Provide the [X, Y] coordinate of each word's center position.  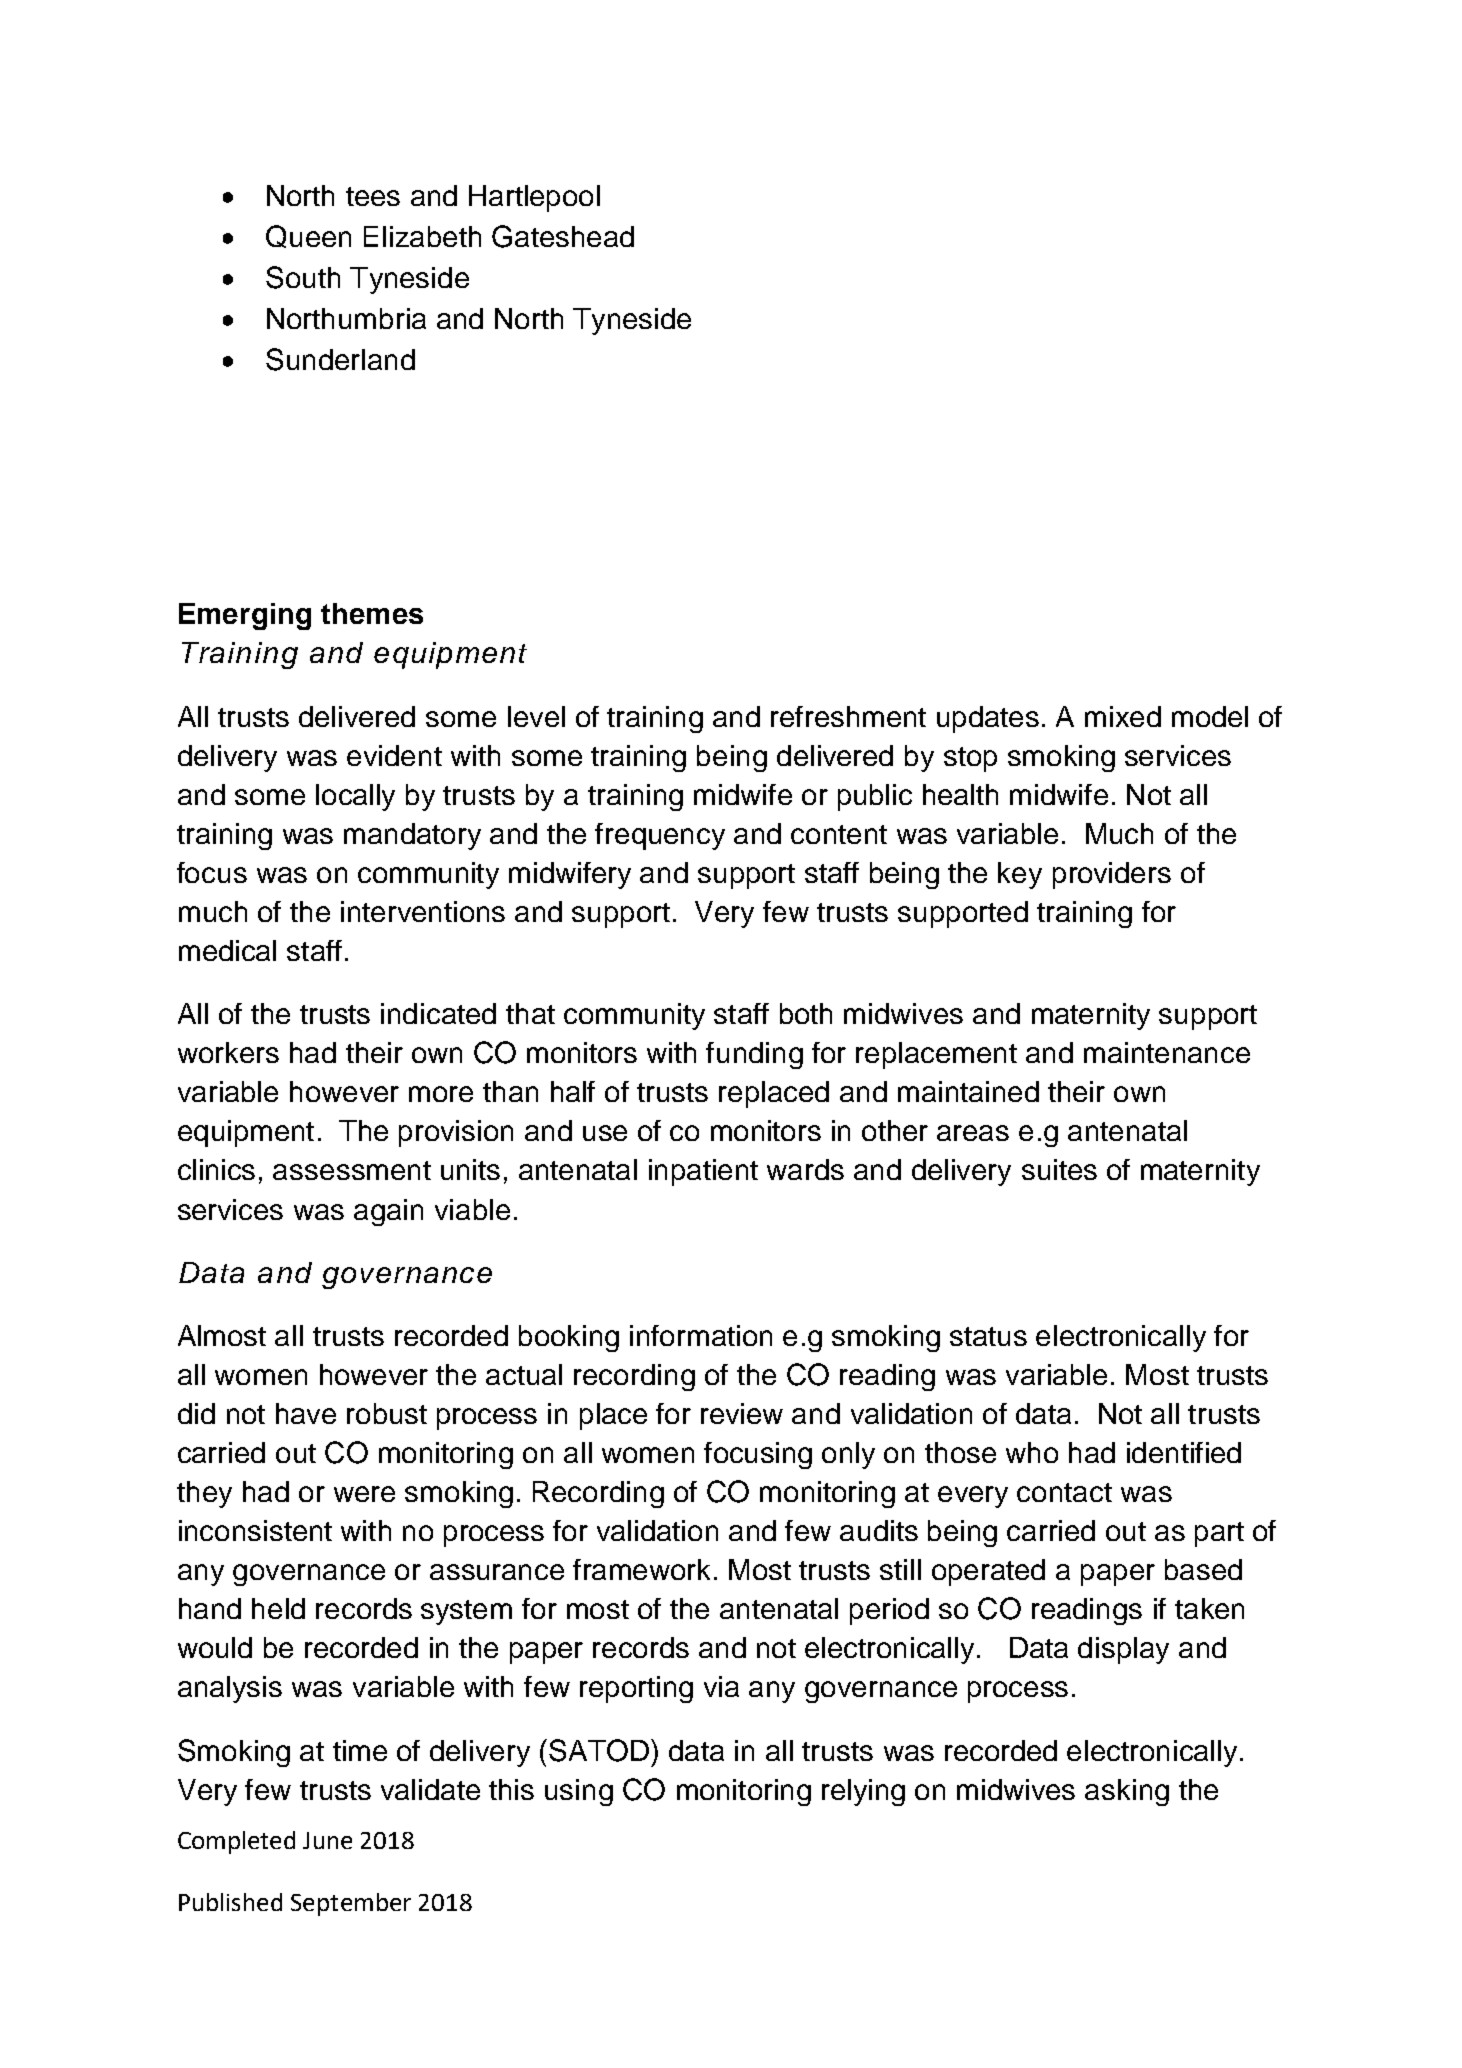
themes [372, 613]
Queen [308, 236]
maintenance [1167, 1052]
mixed [1123, 716]
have [306, 1413]
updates [988, 719]
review [742, 1413]
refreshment [848, 716]
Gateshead [563, 236]
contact [1064, 1492]
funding [754, 1055]
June [327, 1840]
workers [228, 1052]
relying [863, 1792]
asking [1127, 1792]
